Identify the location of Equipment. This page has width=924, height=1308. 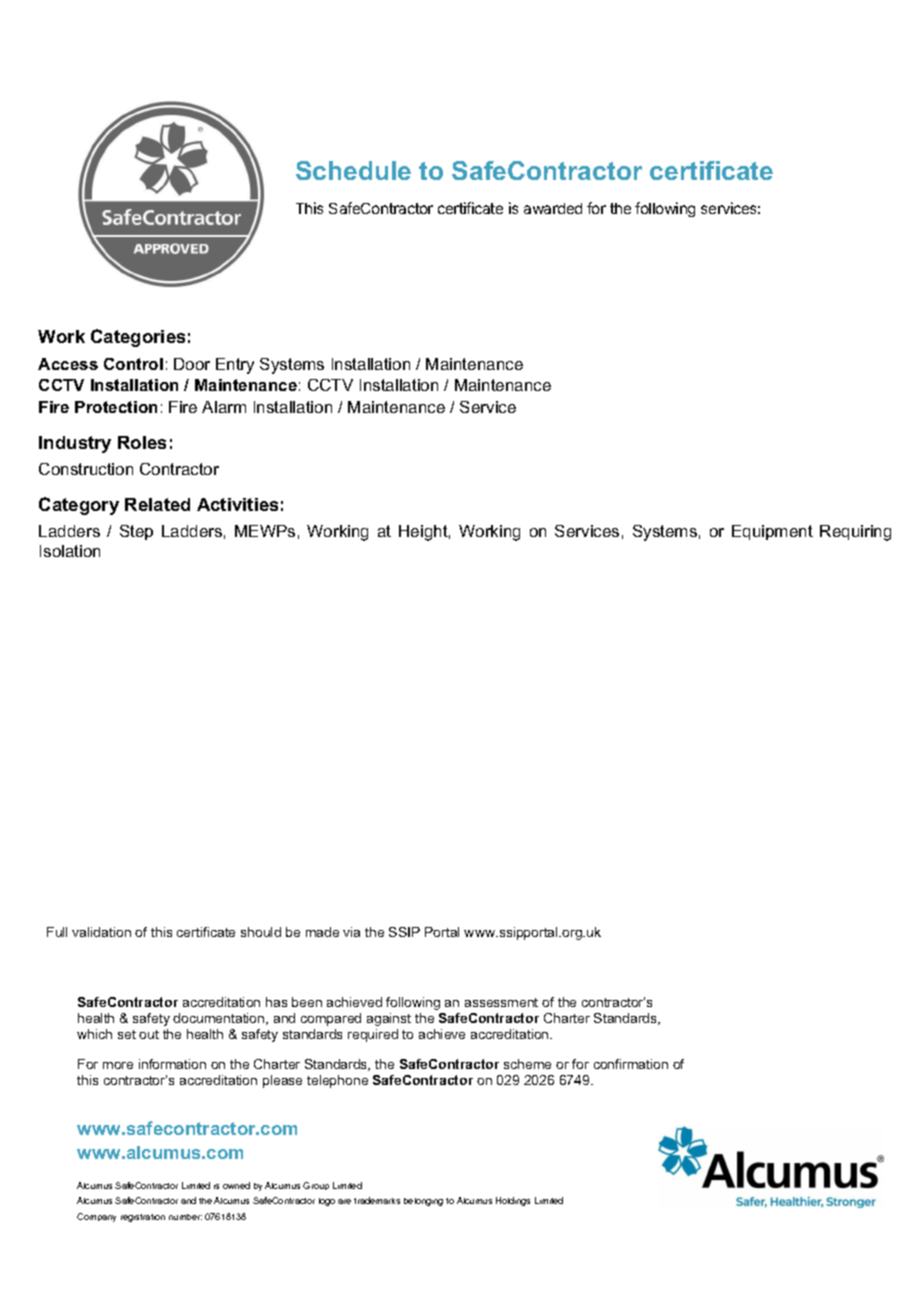
(772, 532).
